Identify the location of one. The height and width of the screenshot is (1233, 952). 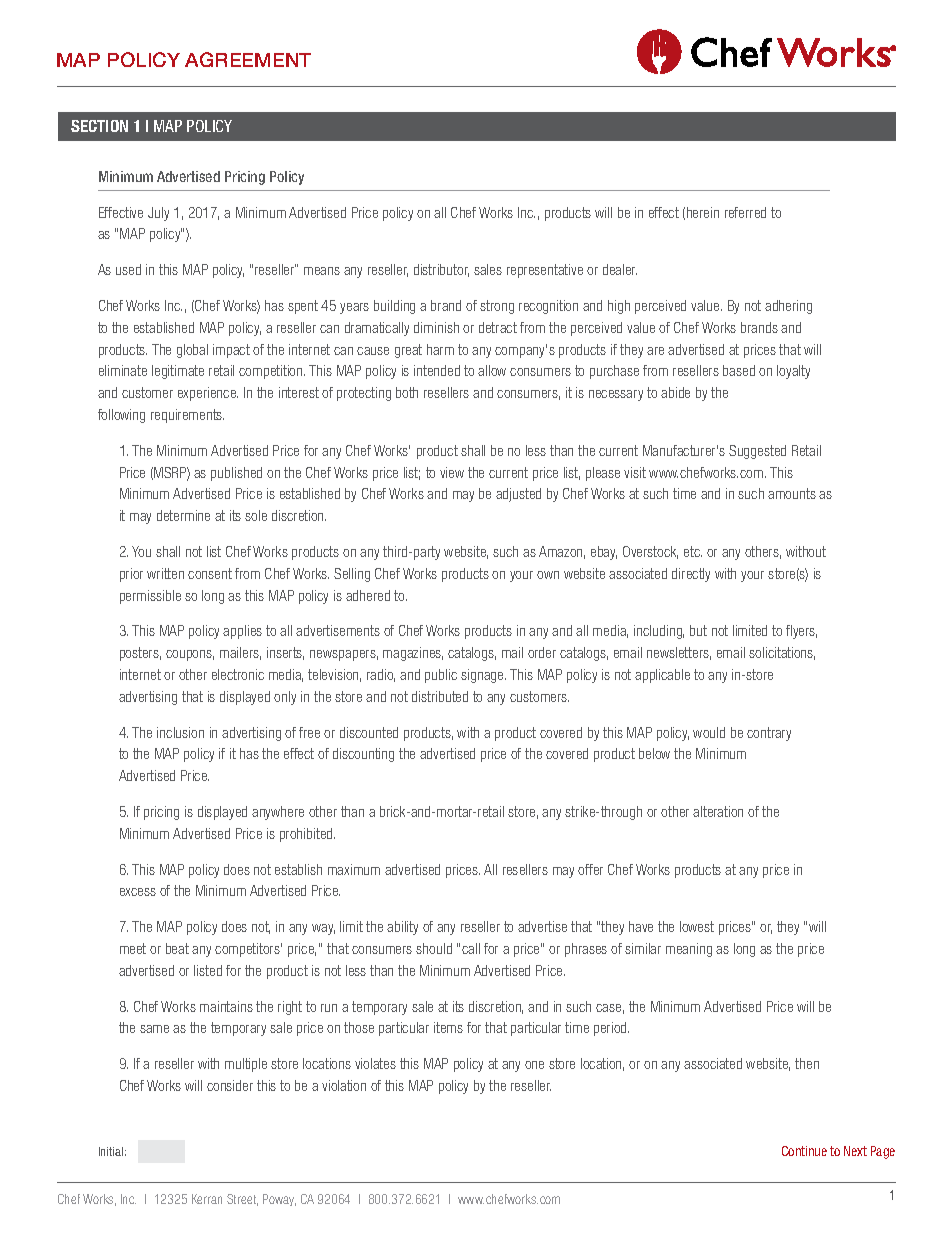
(534, 1065).
